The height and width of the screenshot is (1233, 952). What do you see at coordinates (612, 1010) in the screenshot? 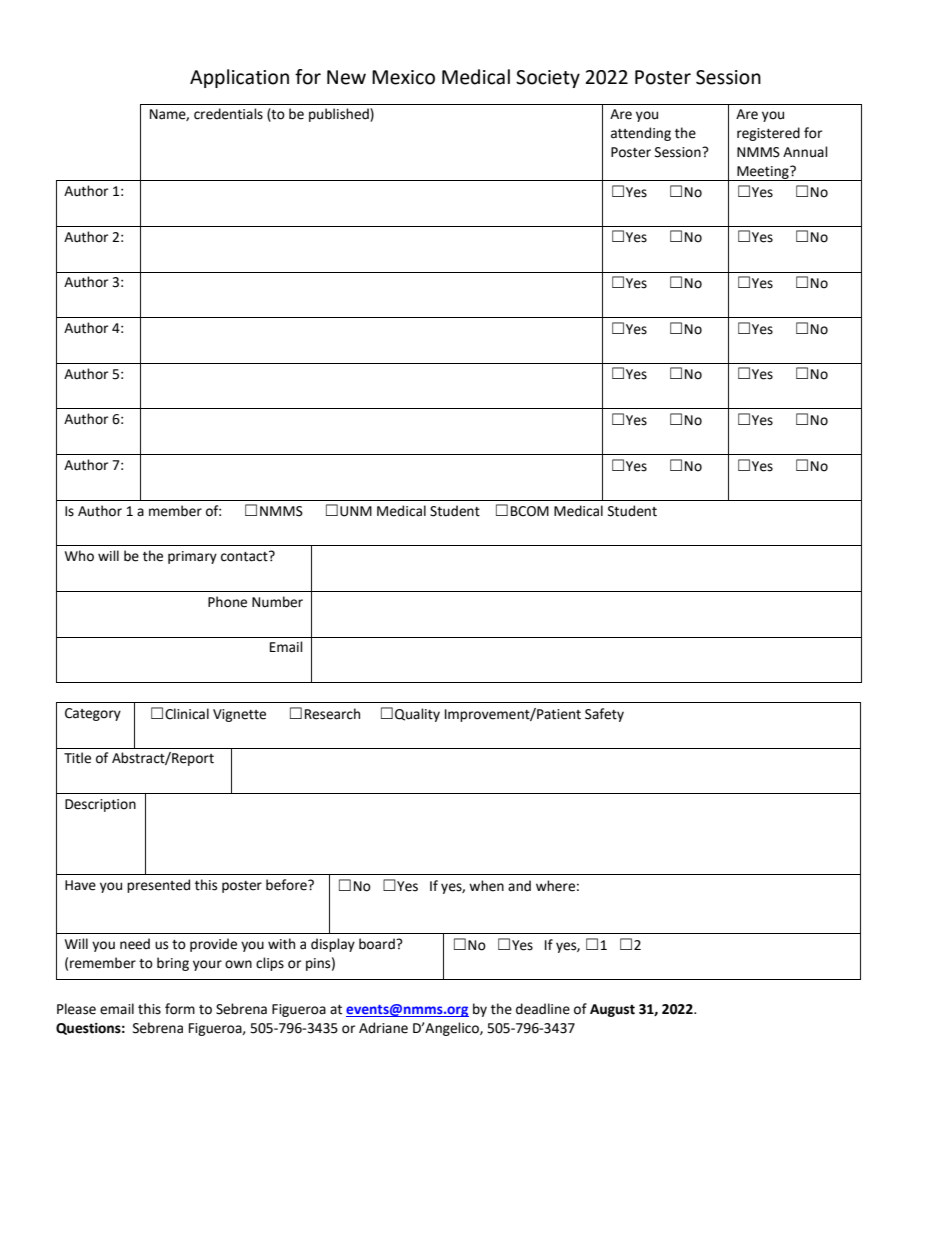
I see `August` at bounding box center [612, 1010].
